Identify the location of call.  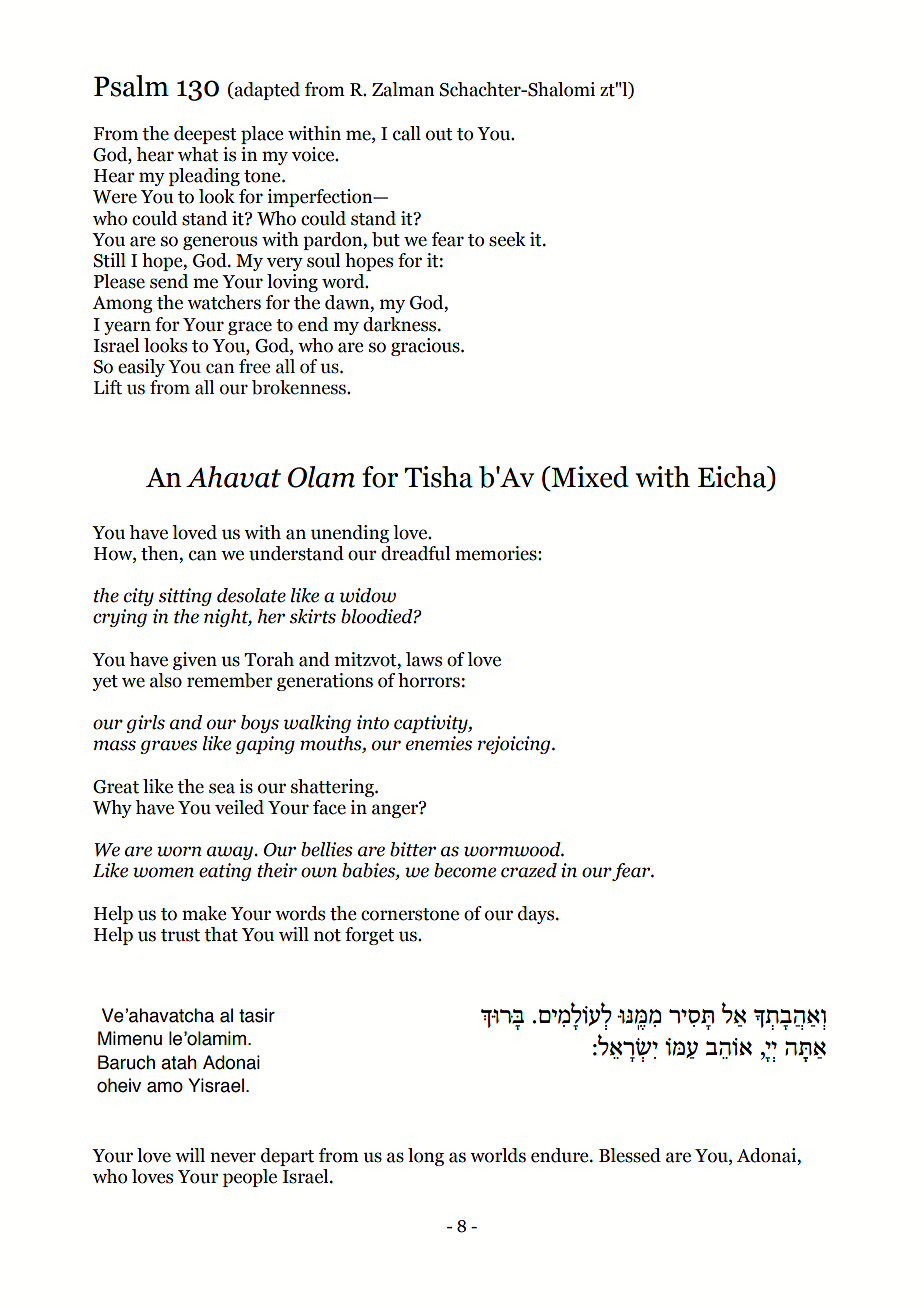
(407, 133).
